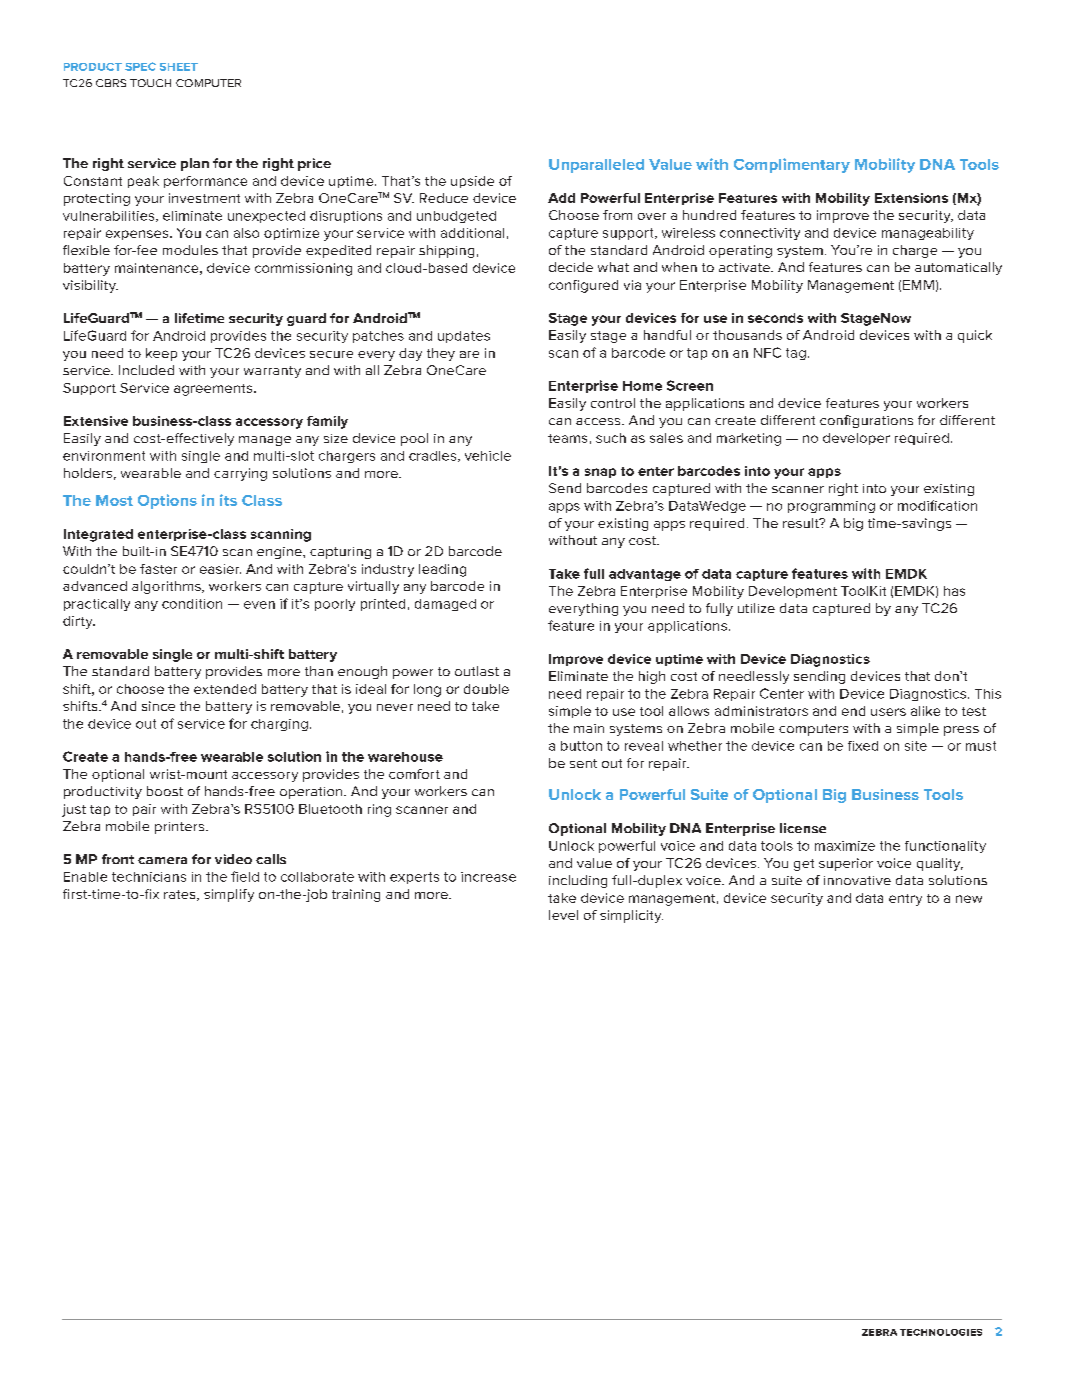  What do you see at coordinates (150, 83) in the screenshot?
I see `TOUCH` at bounding box center [150, 83].
